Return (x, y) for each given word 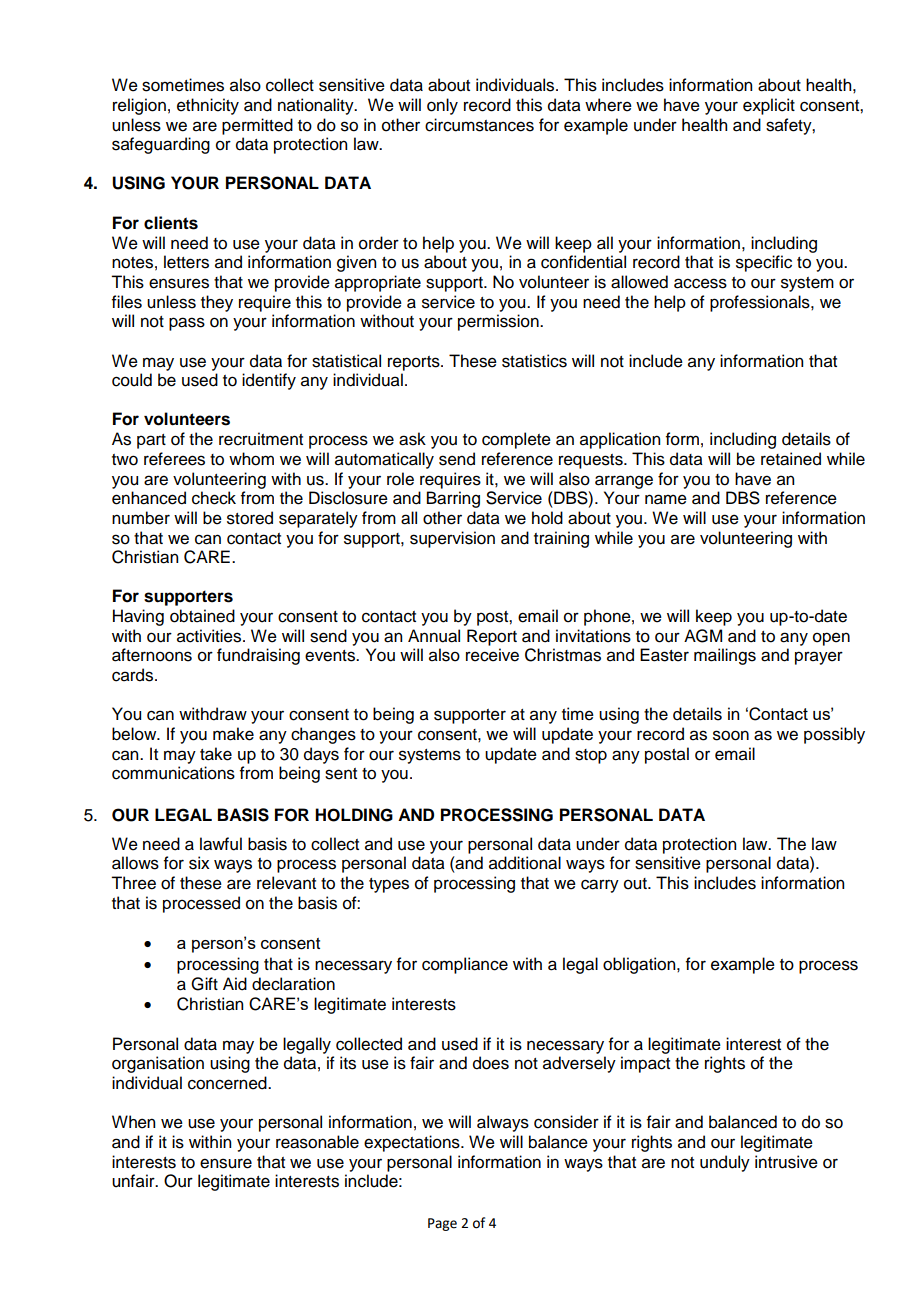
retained (791, 459)
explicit (769, 106)
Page (442, 1224)
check (214, 498)
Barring (453, 499)
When (133, 1122)
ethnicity (208, 106)
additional (525, 863)
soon (731, 735)
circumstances (479, 125)
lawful (221, 844)
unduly (725, 1163)
